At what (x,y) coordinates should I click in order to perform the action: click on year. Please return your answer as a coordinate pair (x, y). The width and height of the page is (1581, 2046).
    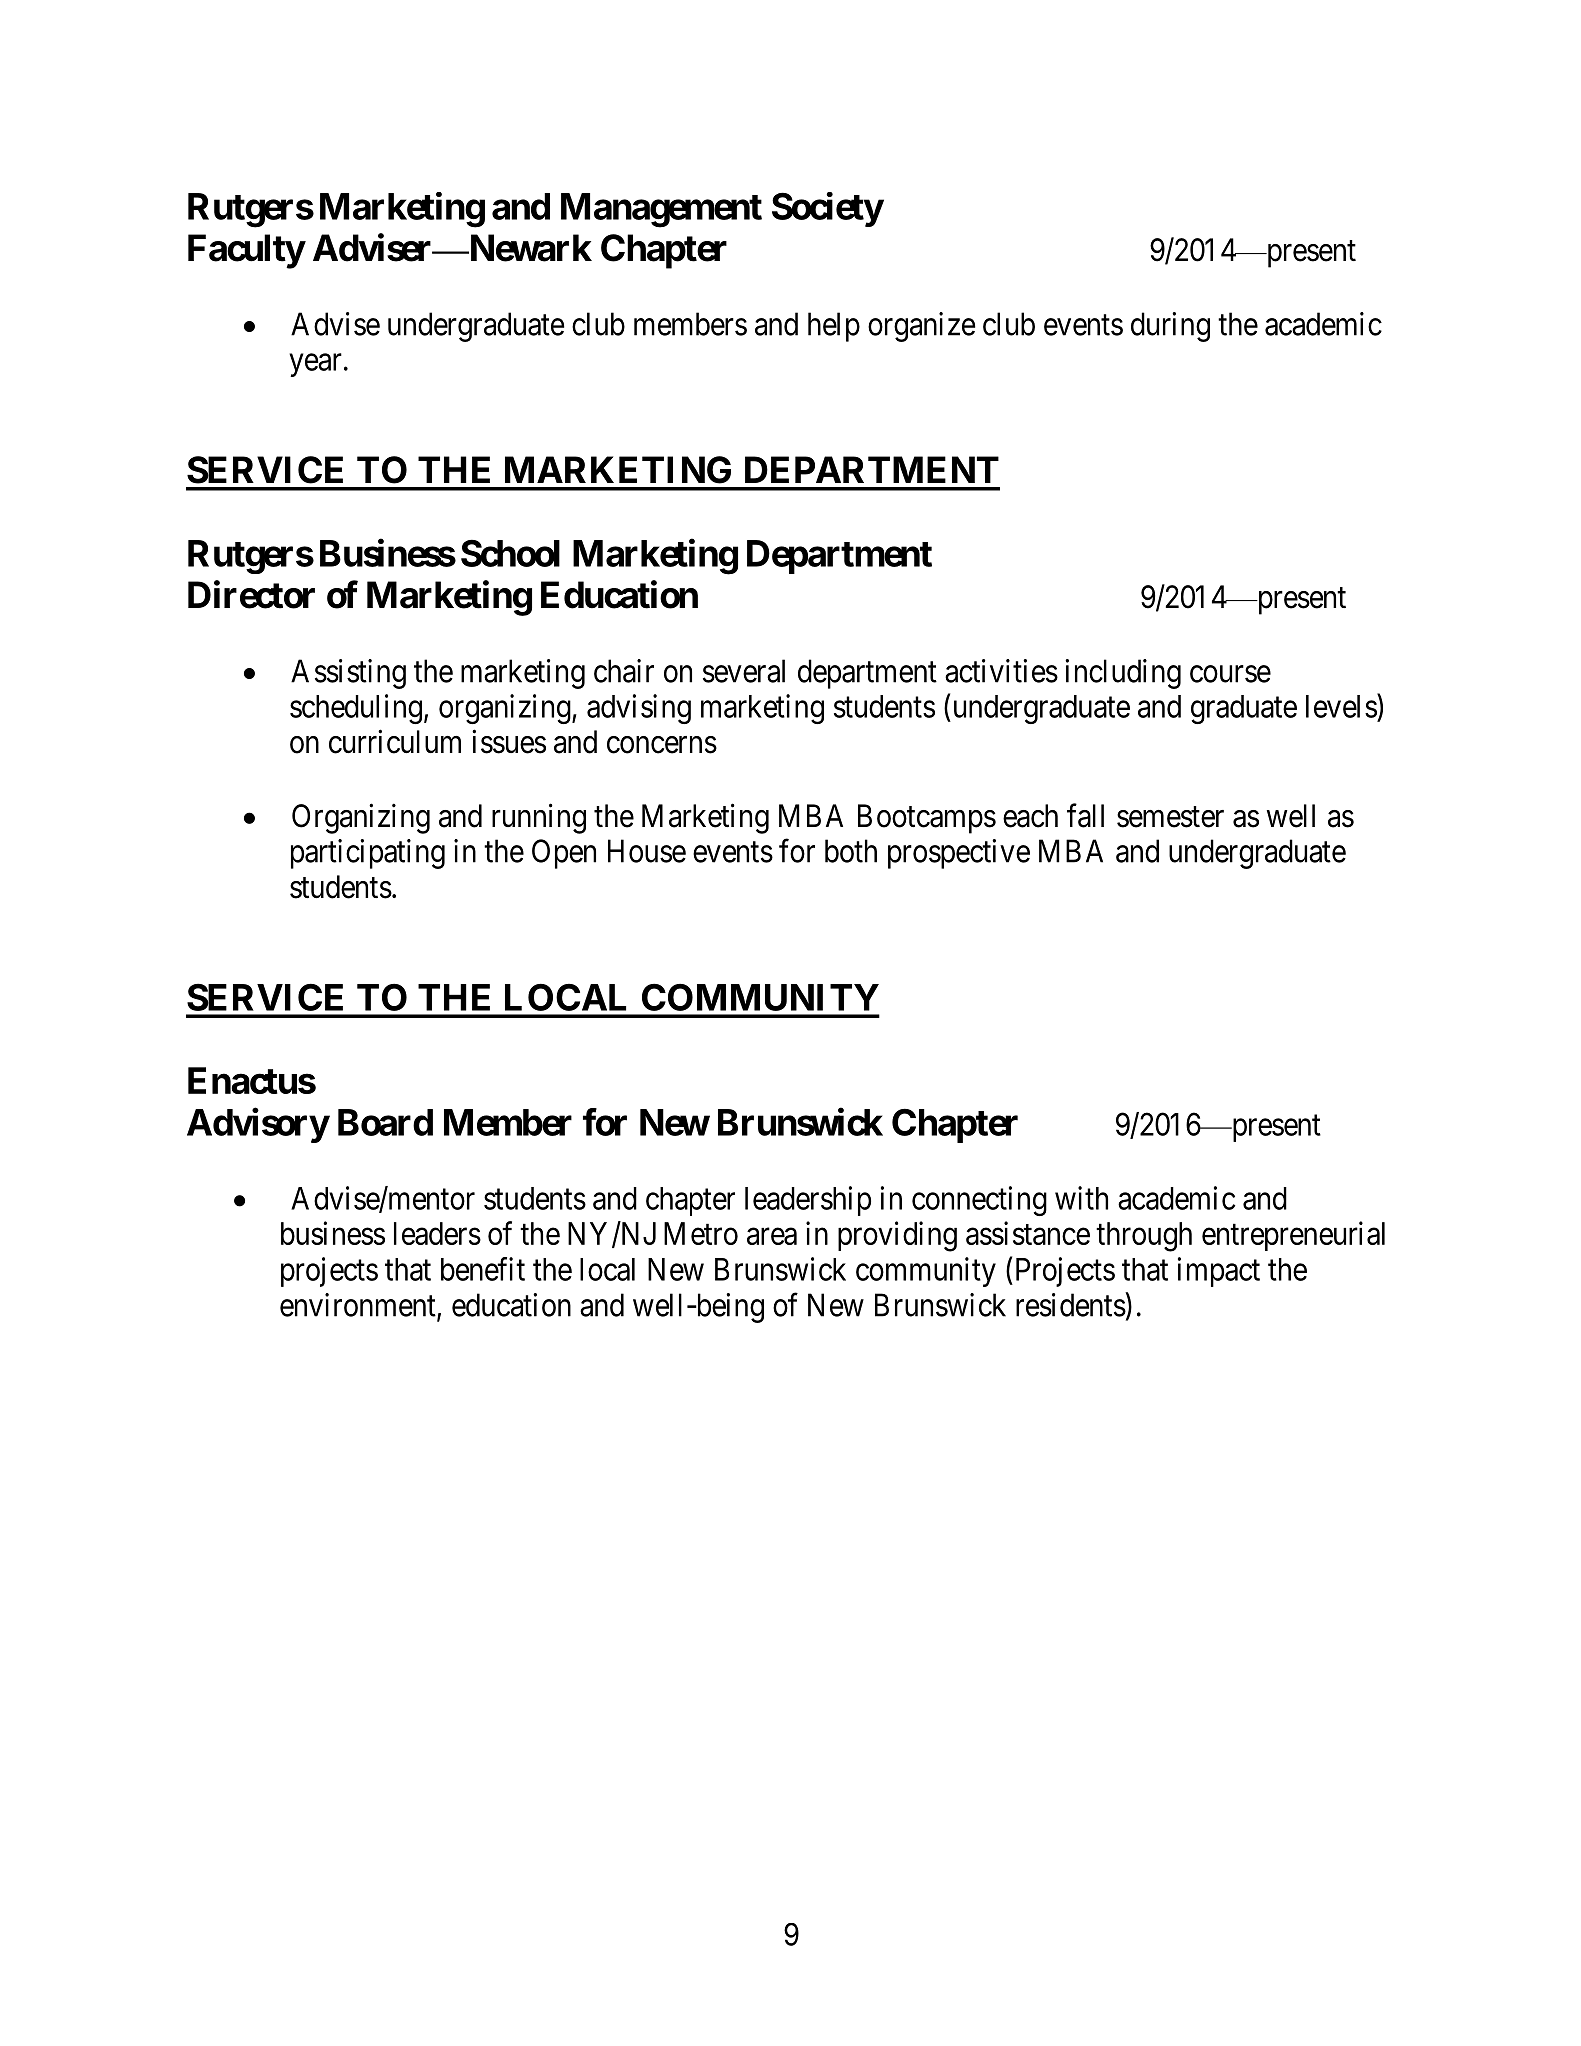
    Looking at the image, I should click on (315, 365).
